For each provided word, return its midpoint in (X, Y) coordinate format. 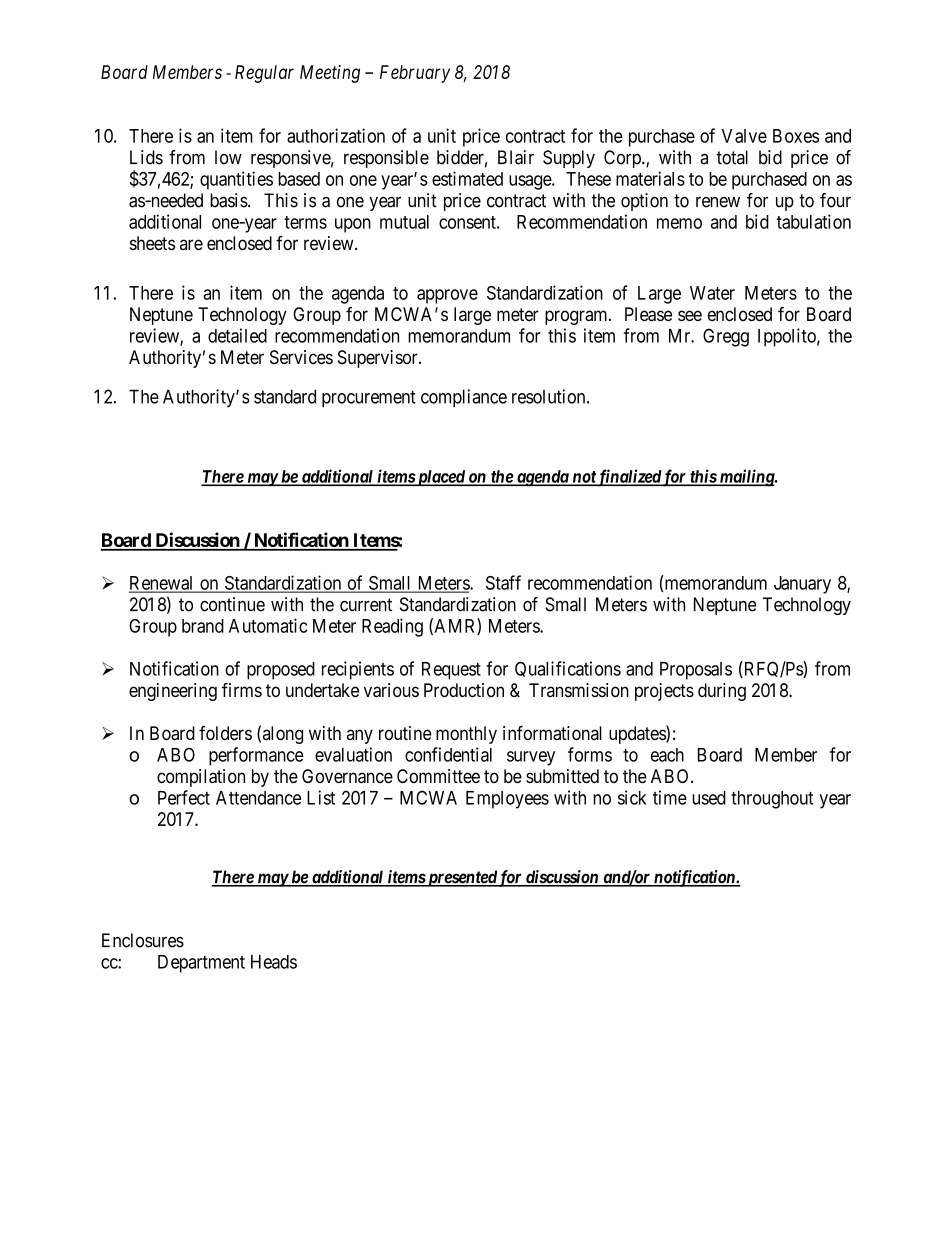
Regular (264, 74)
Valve (744, 136)
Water (712, 293)
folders (225, 733)
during (722, 692)
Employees (507, 800)
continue (232, 604)
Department (201, 964)
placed (441, 478)
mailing (746, 478)
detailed (237, 335)
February (415, 74)
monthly (466, 735)
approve (447, 296)
